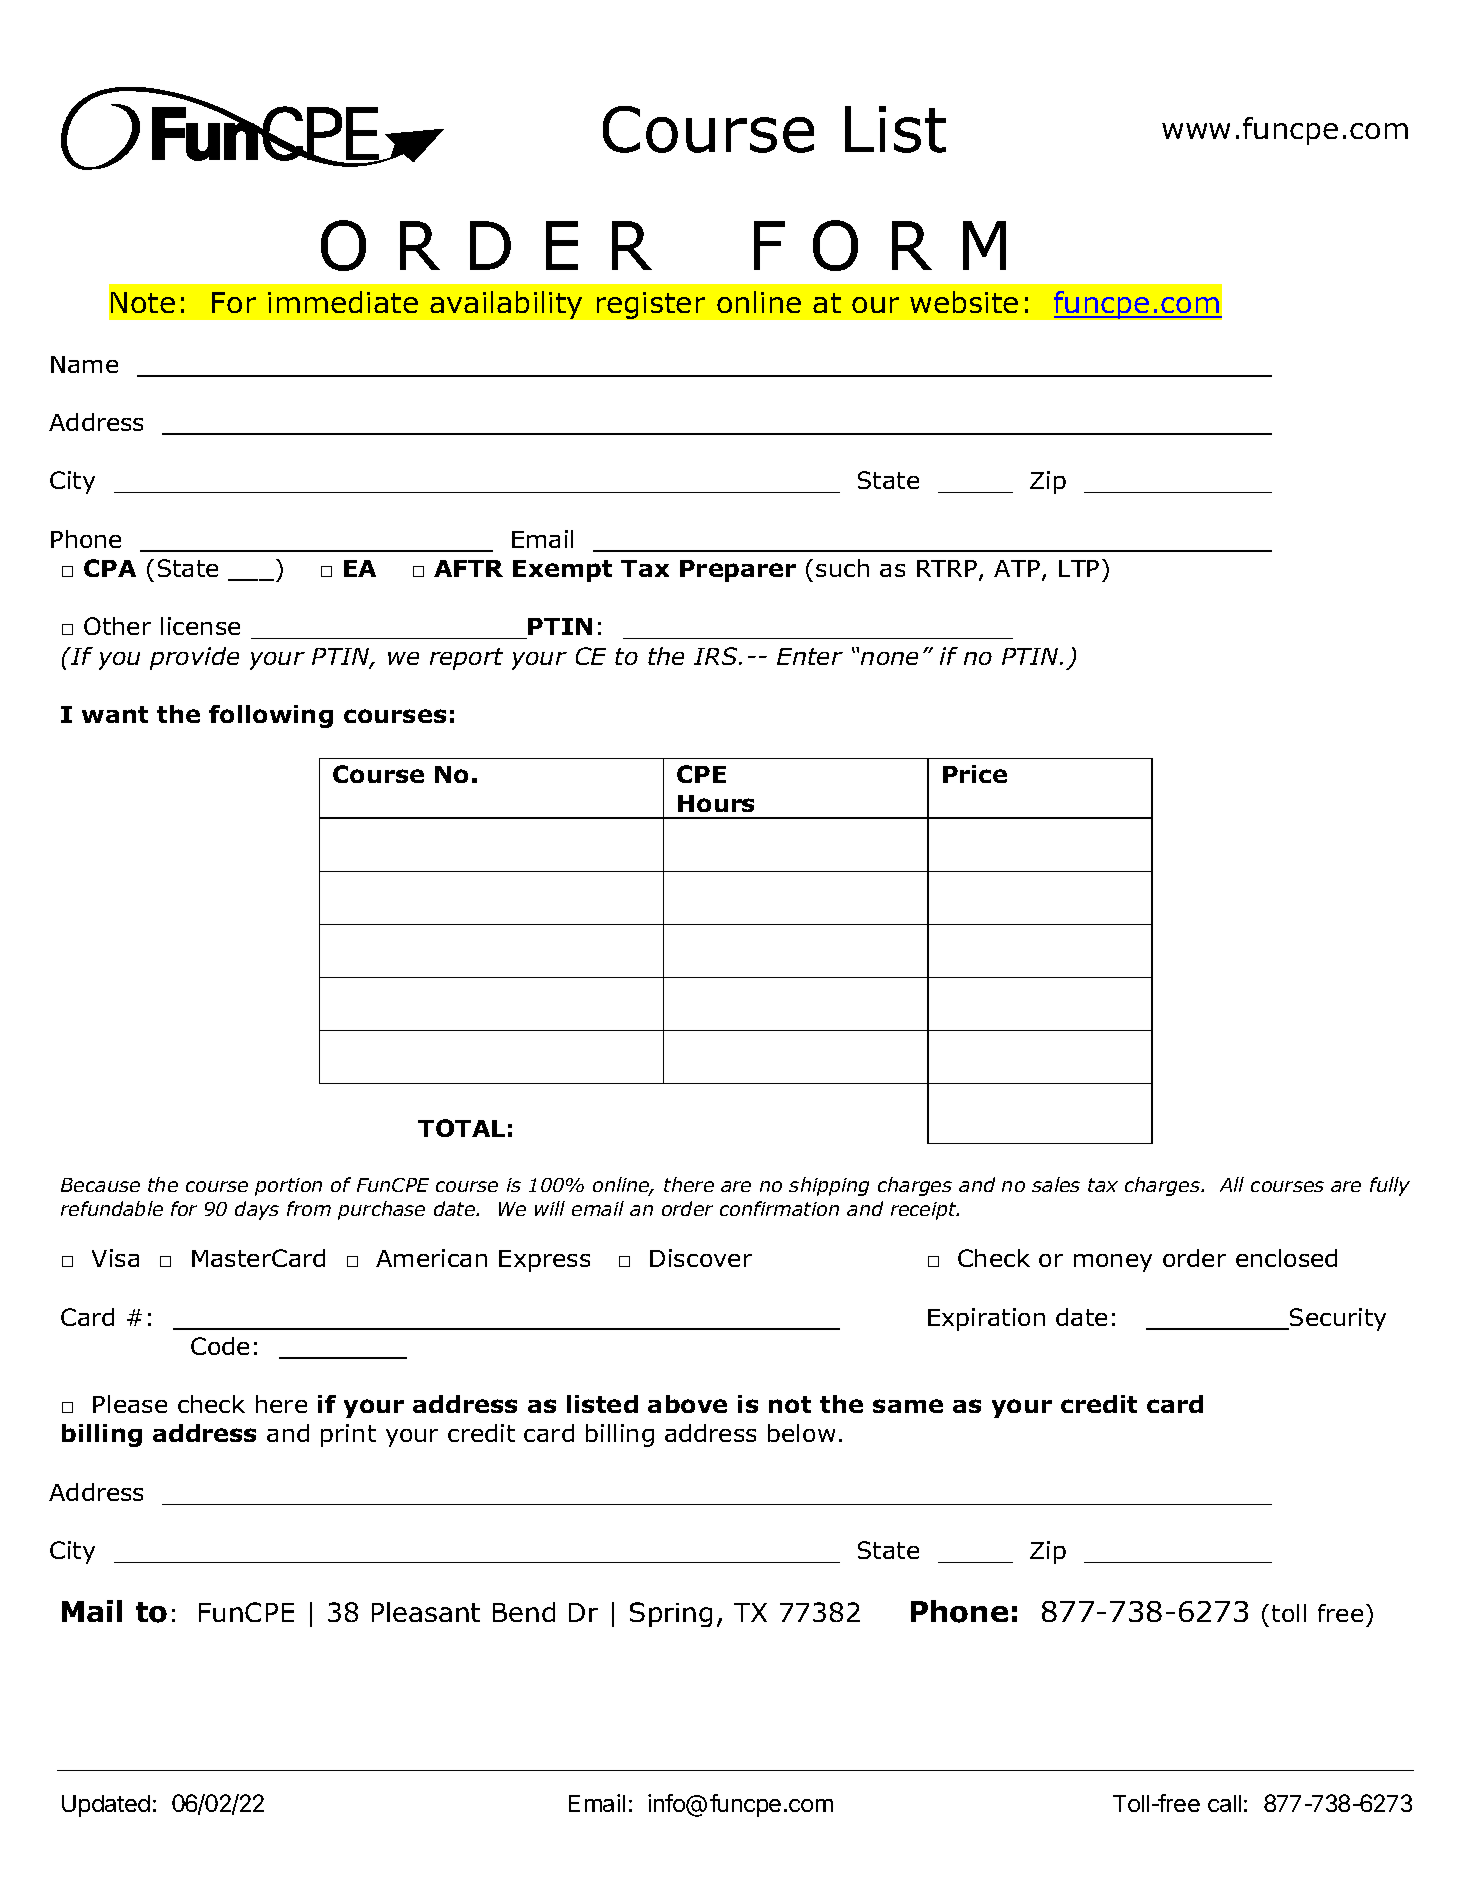 This page has width=1471, height=1904. Describe the element at coordinates (779, 1208) in the page. I see `confirmation` at that location.
